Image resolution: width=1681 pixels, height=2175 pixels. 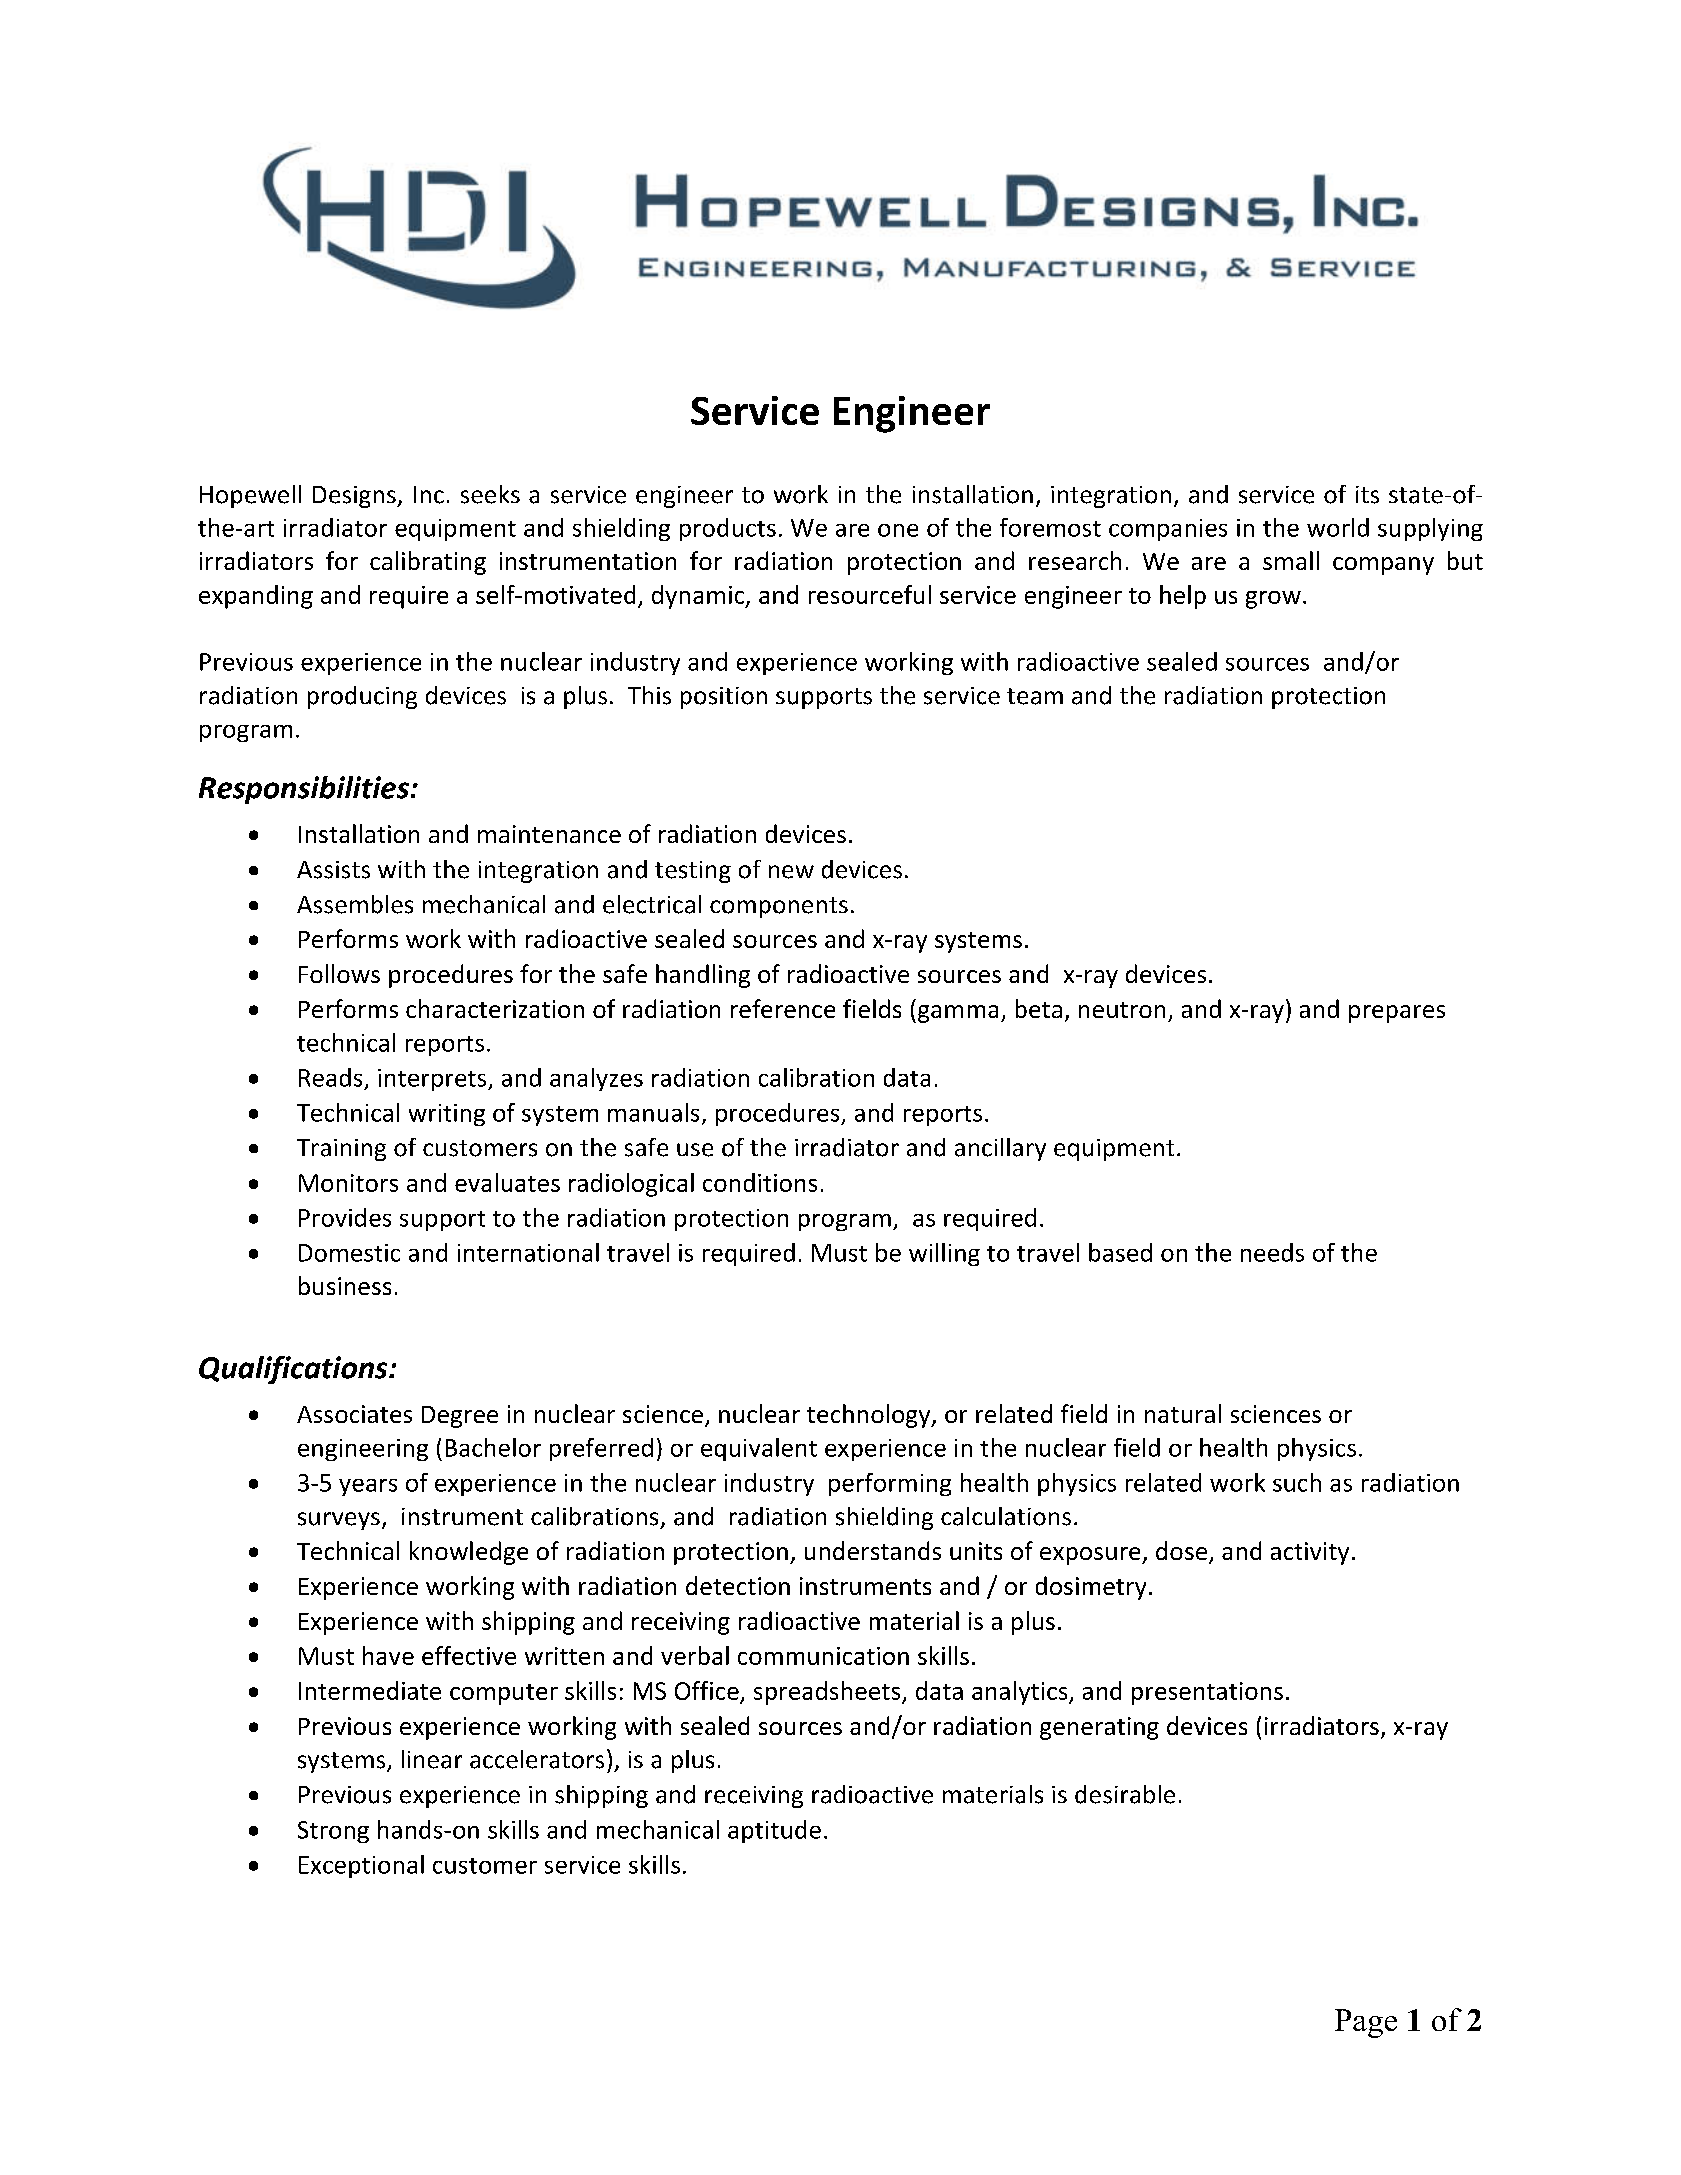 What do you see at coordinates (349, 1253) in the page?
I see `Domestic` at bounding box center [349, 1253].
